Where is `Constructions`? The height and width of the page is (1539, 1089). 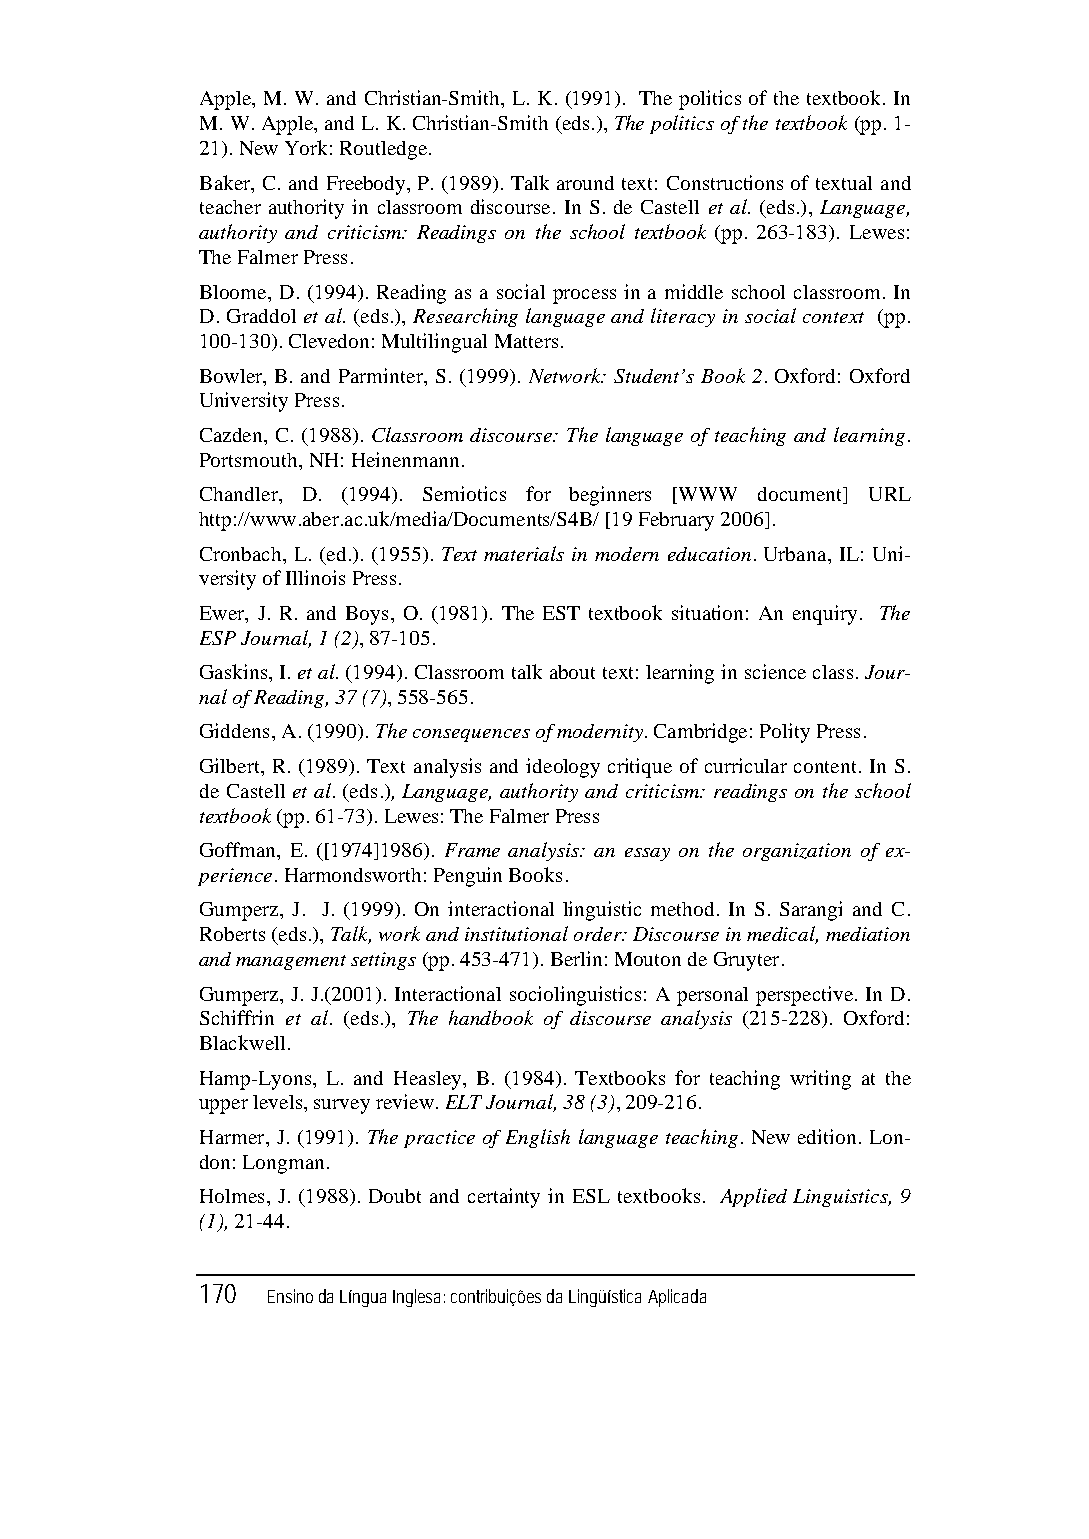
Constructions is located at coordinates (725, 182).
